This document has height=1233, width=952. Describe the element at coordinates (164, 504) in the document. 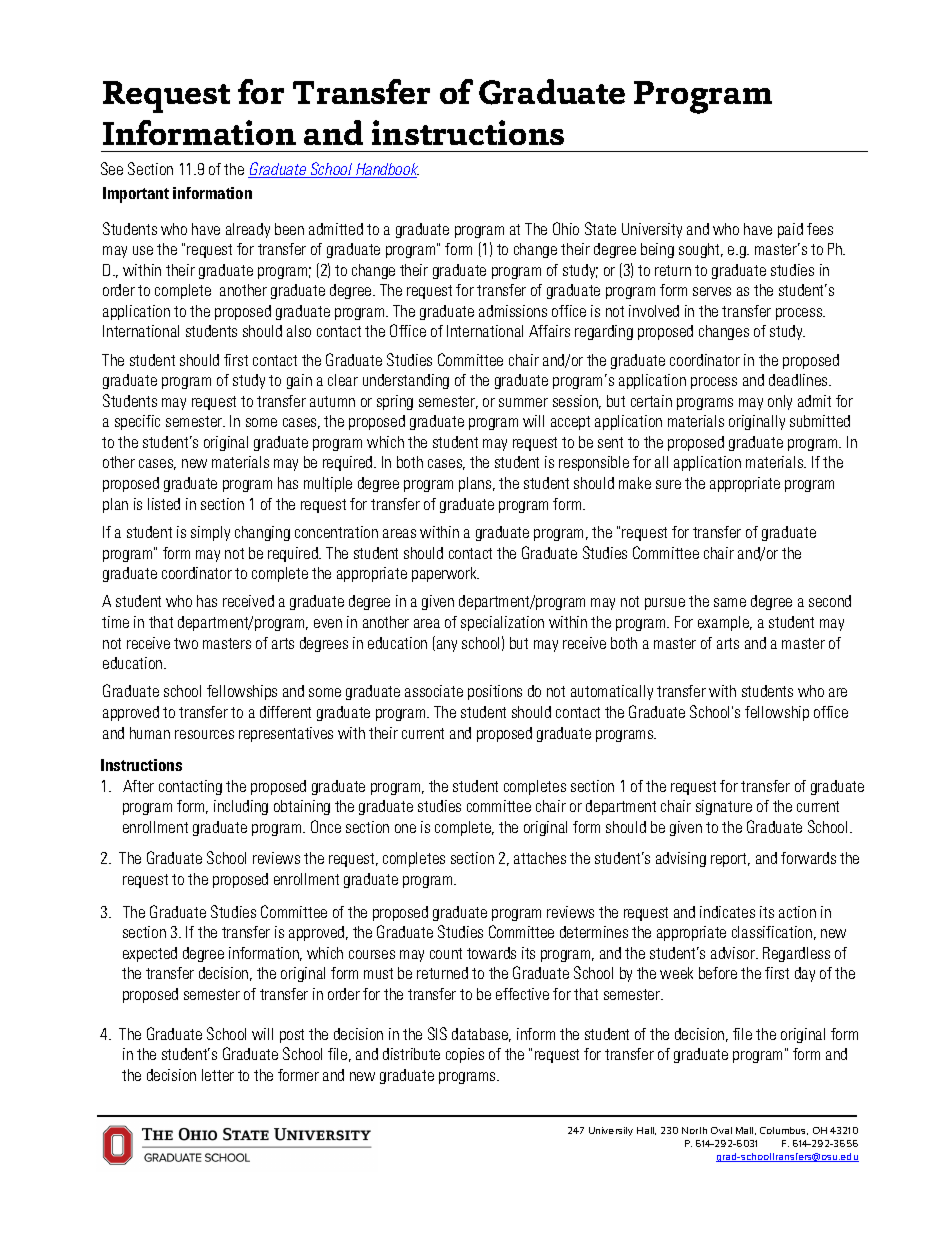

I see `listed` at that location.
